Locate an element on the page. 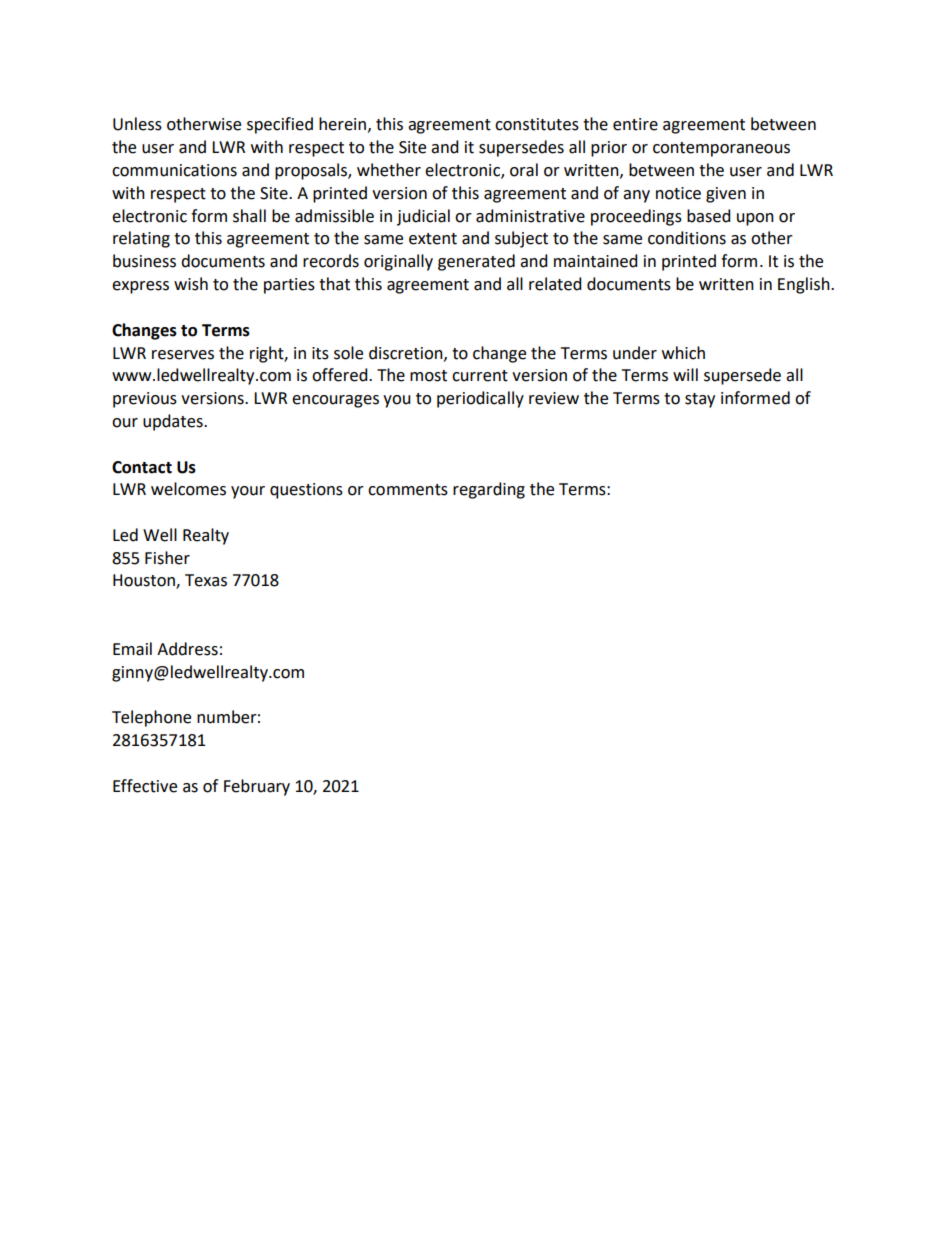  oral is located at coordinates (524, 170).
